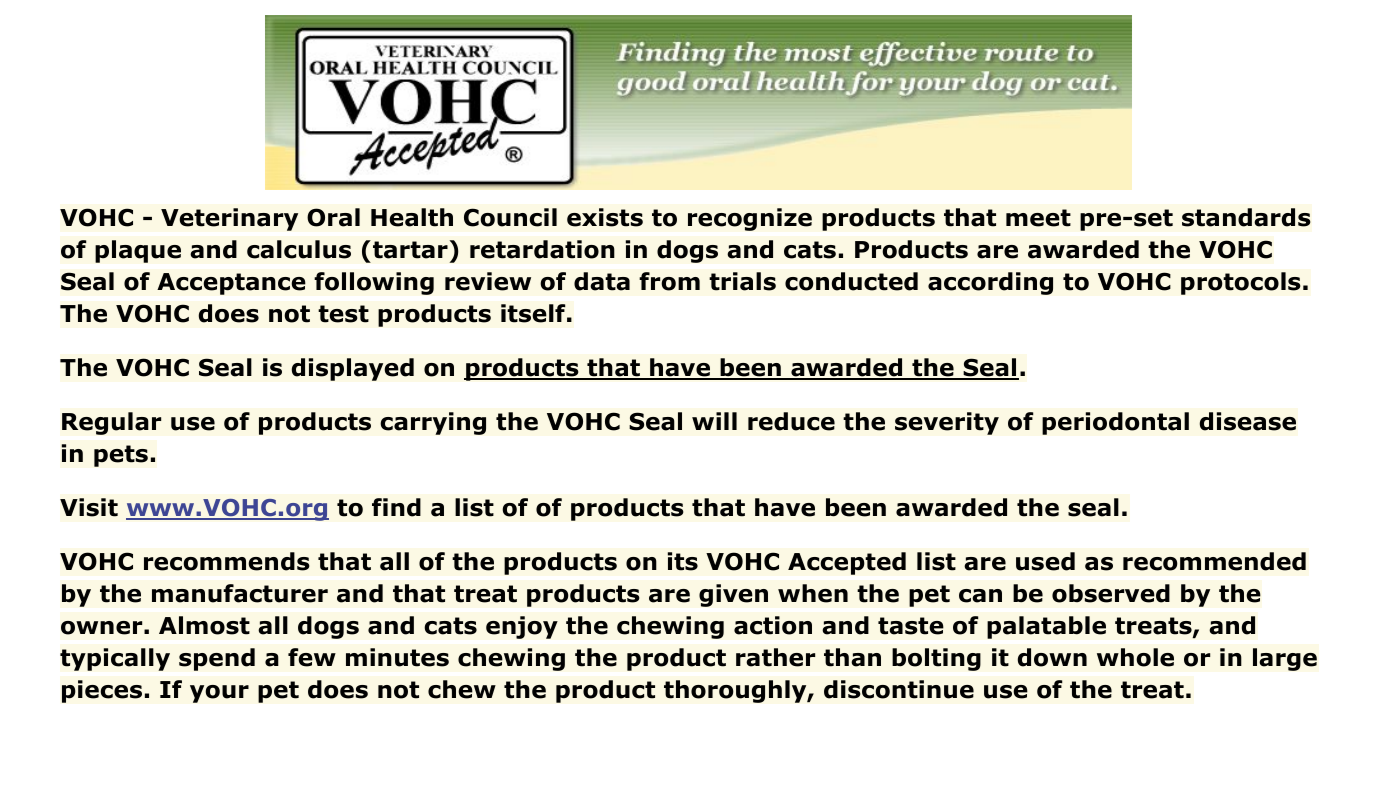 Image resolution: width=1397 pixels, height=786 pixels. What do you see at coordinates (1115, 423) in the screenshot?
I see `periodontal` at bounding box center [1115, 423].
